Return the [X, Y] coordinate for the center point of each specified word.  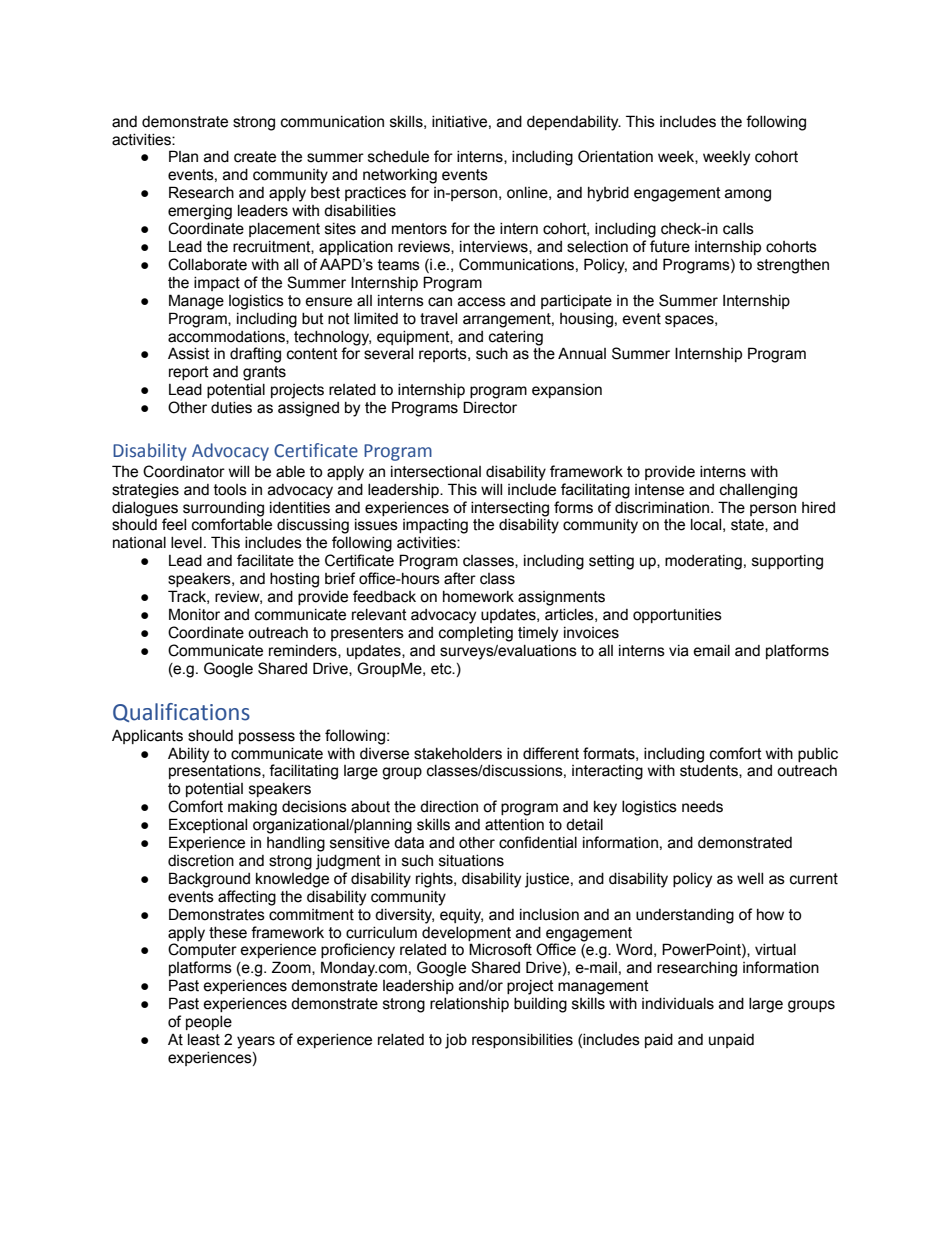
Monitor [194, 614]
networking [400, 176]
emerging [200, 212]
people [209, 1023]
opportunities [677, 616]
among [748, 195]
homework [478, 597]
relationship [469, 1005]
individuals [678, 1004]
